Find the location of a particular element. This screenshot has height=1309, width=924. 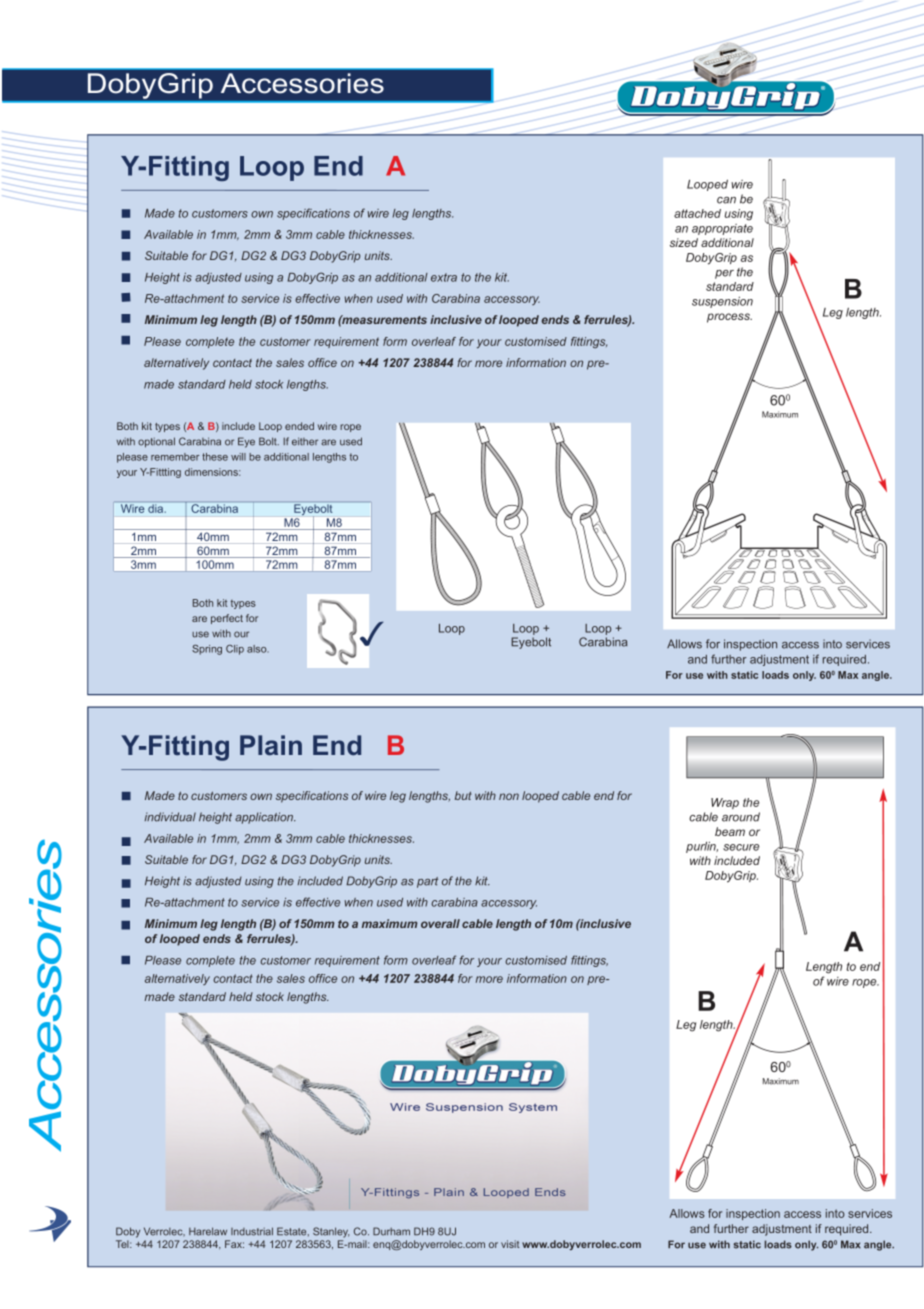

Plain is located at coordinates (271, 745).
